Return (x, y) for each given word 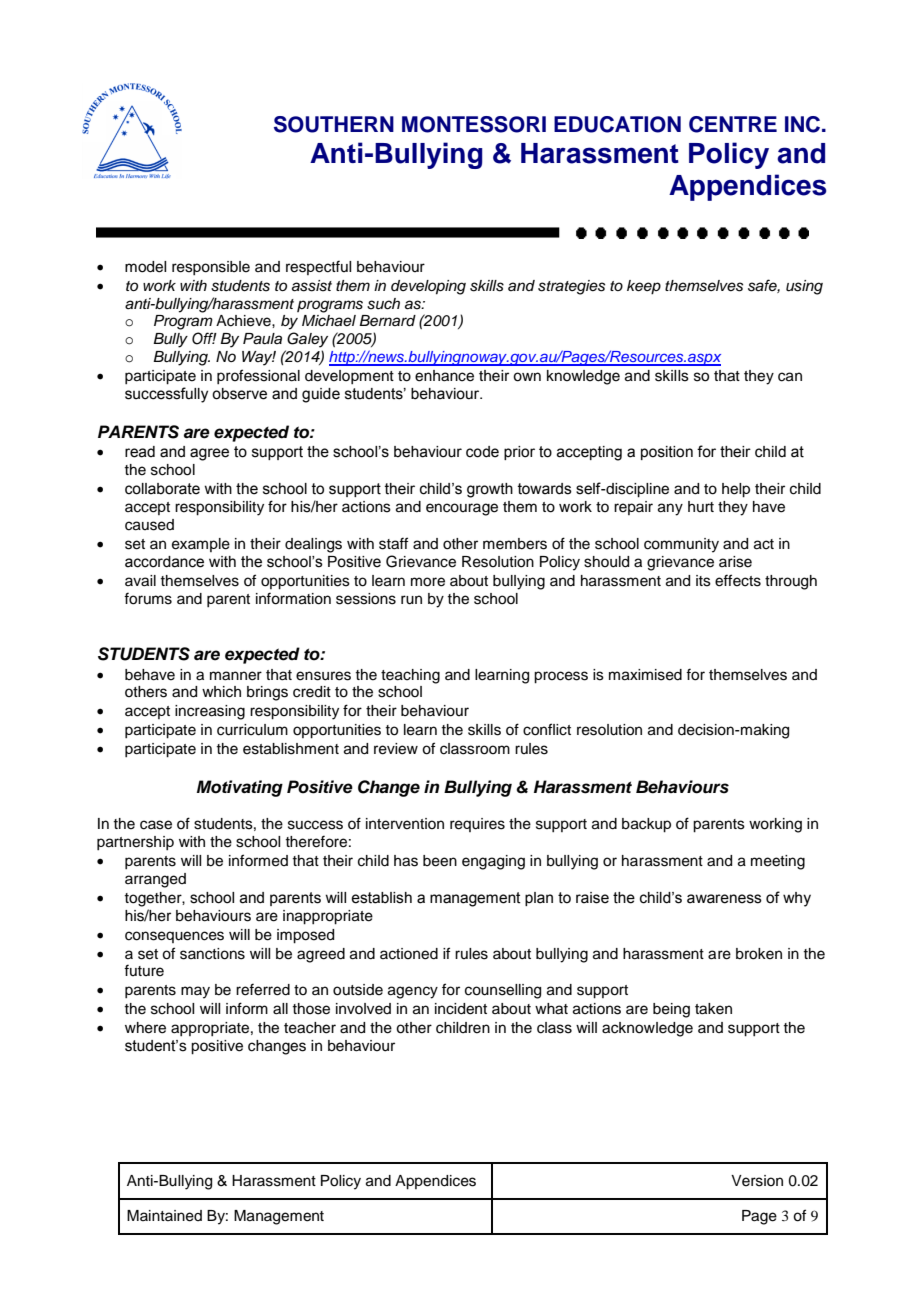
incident (461, 1009)
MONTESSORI (474, 124)
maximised (645, 675)
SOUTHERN (334, 124)
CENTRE (733, 124)
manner (236, 676)
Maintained (164, 1216)
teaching (410, 676)
